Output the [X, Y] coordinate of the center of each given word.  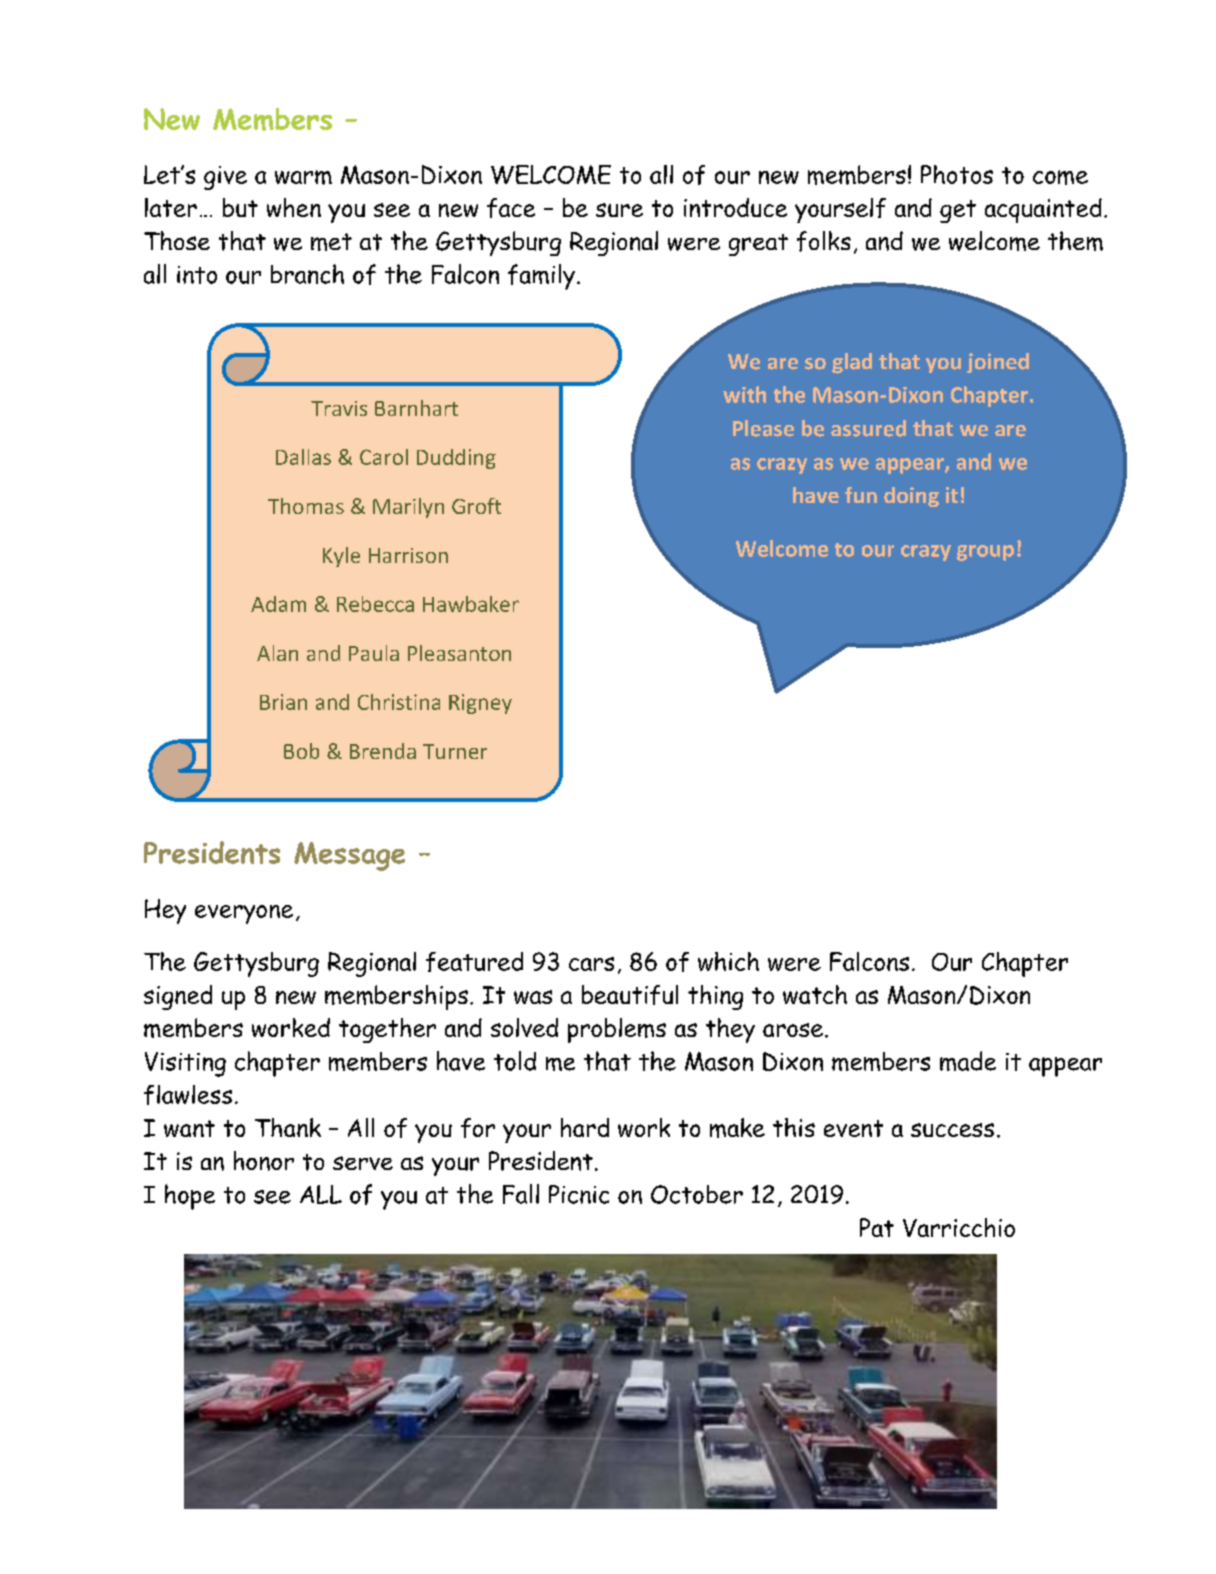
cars [591, 964]
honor [264, 1161]
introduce [735, 207]
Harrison [408, 555]
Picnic [579, 1194]
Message [349, 856]
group [985, 553]
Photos [957, 174]
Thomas [306, 506]
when [294, 207]
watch [815, 994]
